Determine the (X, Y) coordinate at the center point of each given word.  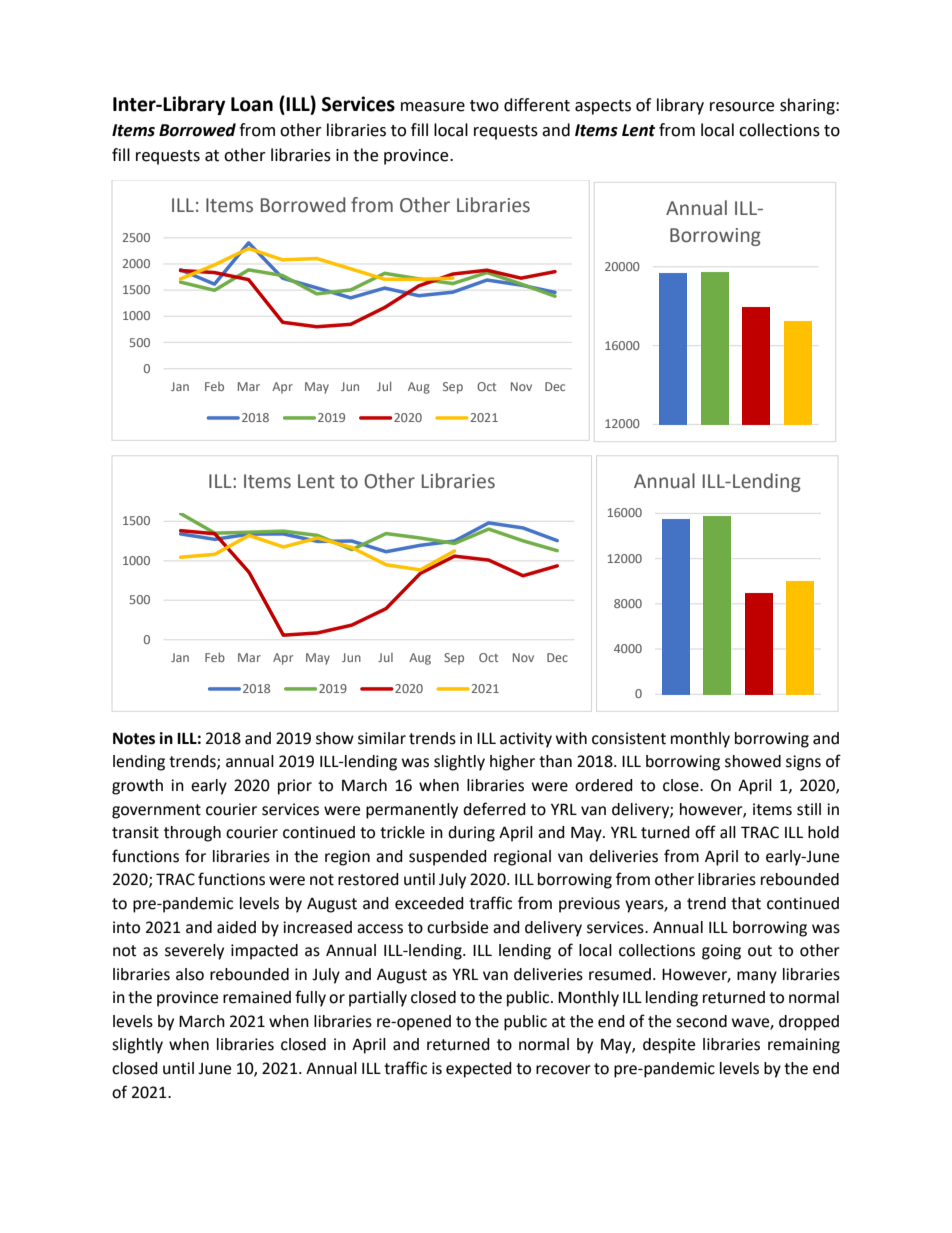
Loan (252, 104)
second (701, 1021)
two (484, 106)
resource (742, 107)
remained (257, 997)
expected (479, 1070)
